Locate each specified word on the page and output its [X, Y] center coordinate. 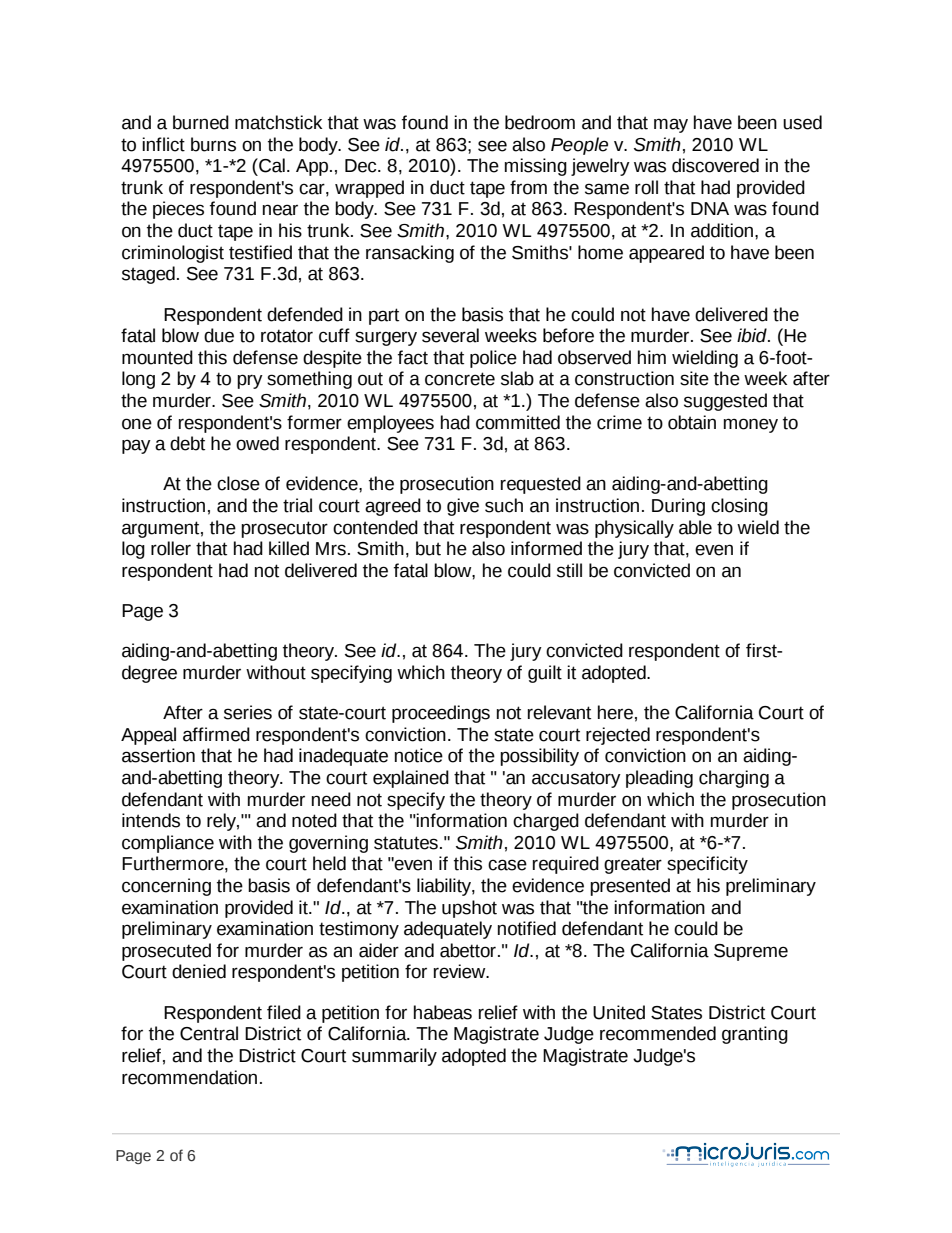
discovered [715, 165]
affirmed [216, 734]
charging [734, 779]
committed [518, 422]
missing [536, 167]
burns [213, 144]
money [751, 425]
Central [209, 1033]
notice [419, 755]
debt [187, 443]
